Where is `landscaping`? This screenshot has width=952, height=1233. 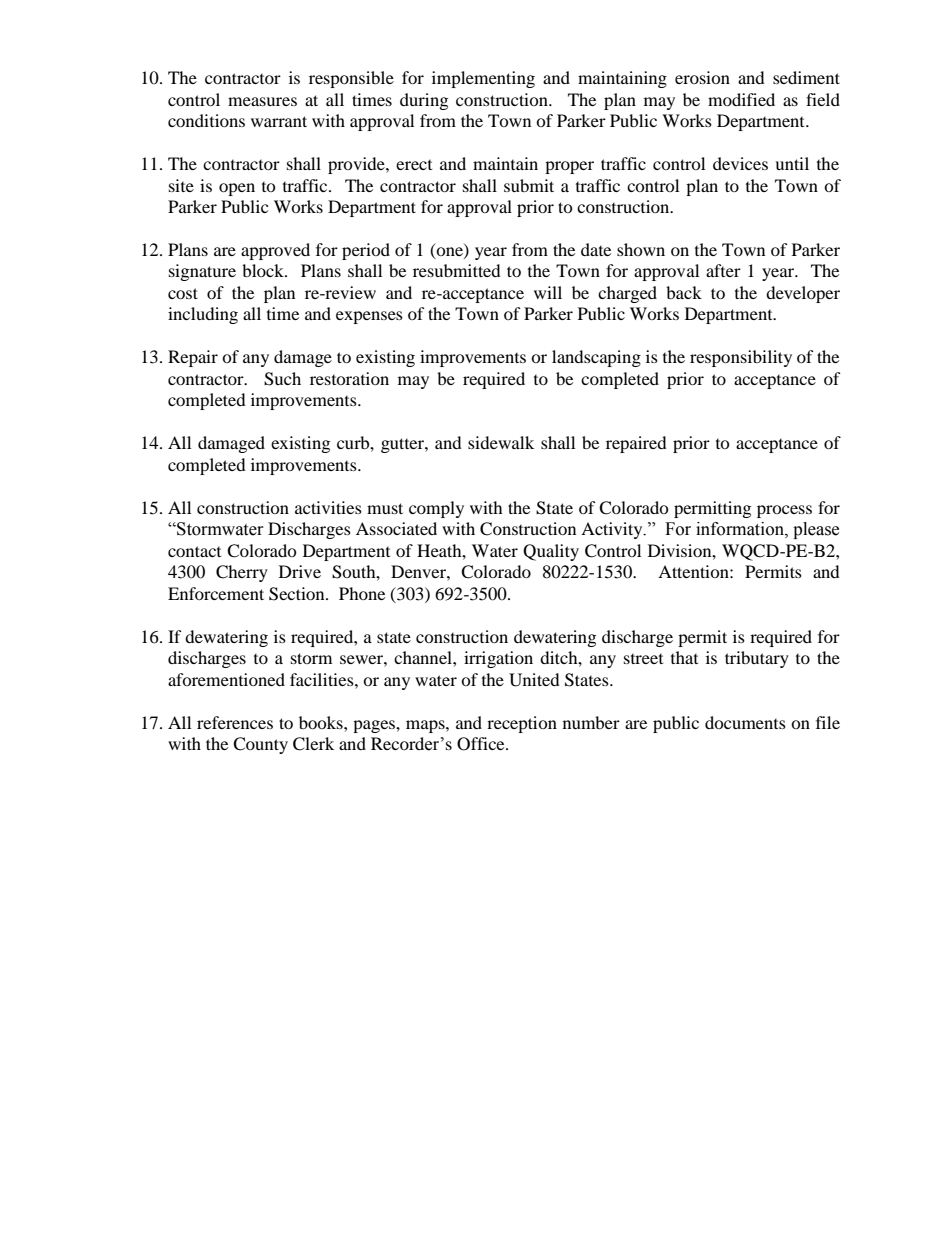 landscaping is located at coordinates (596, 358).
